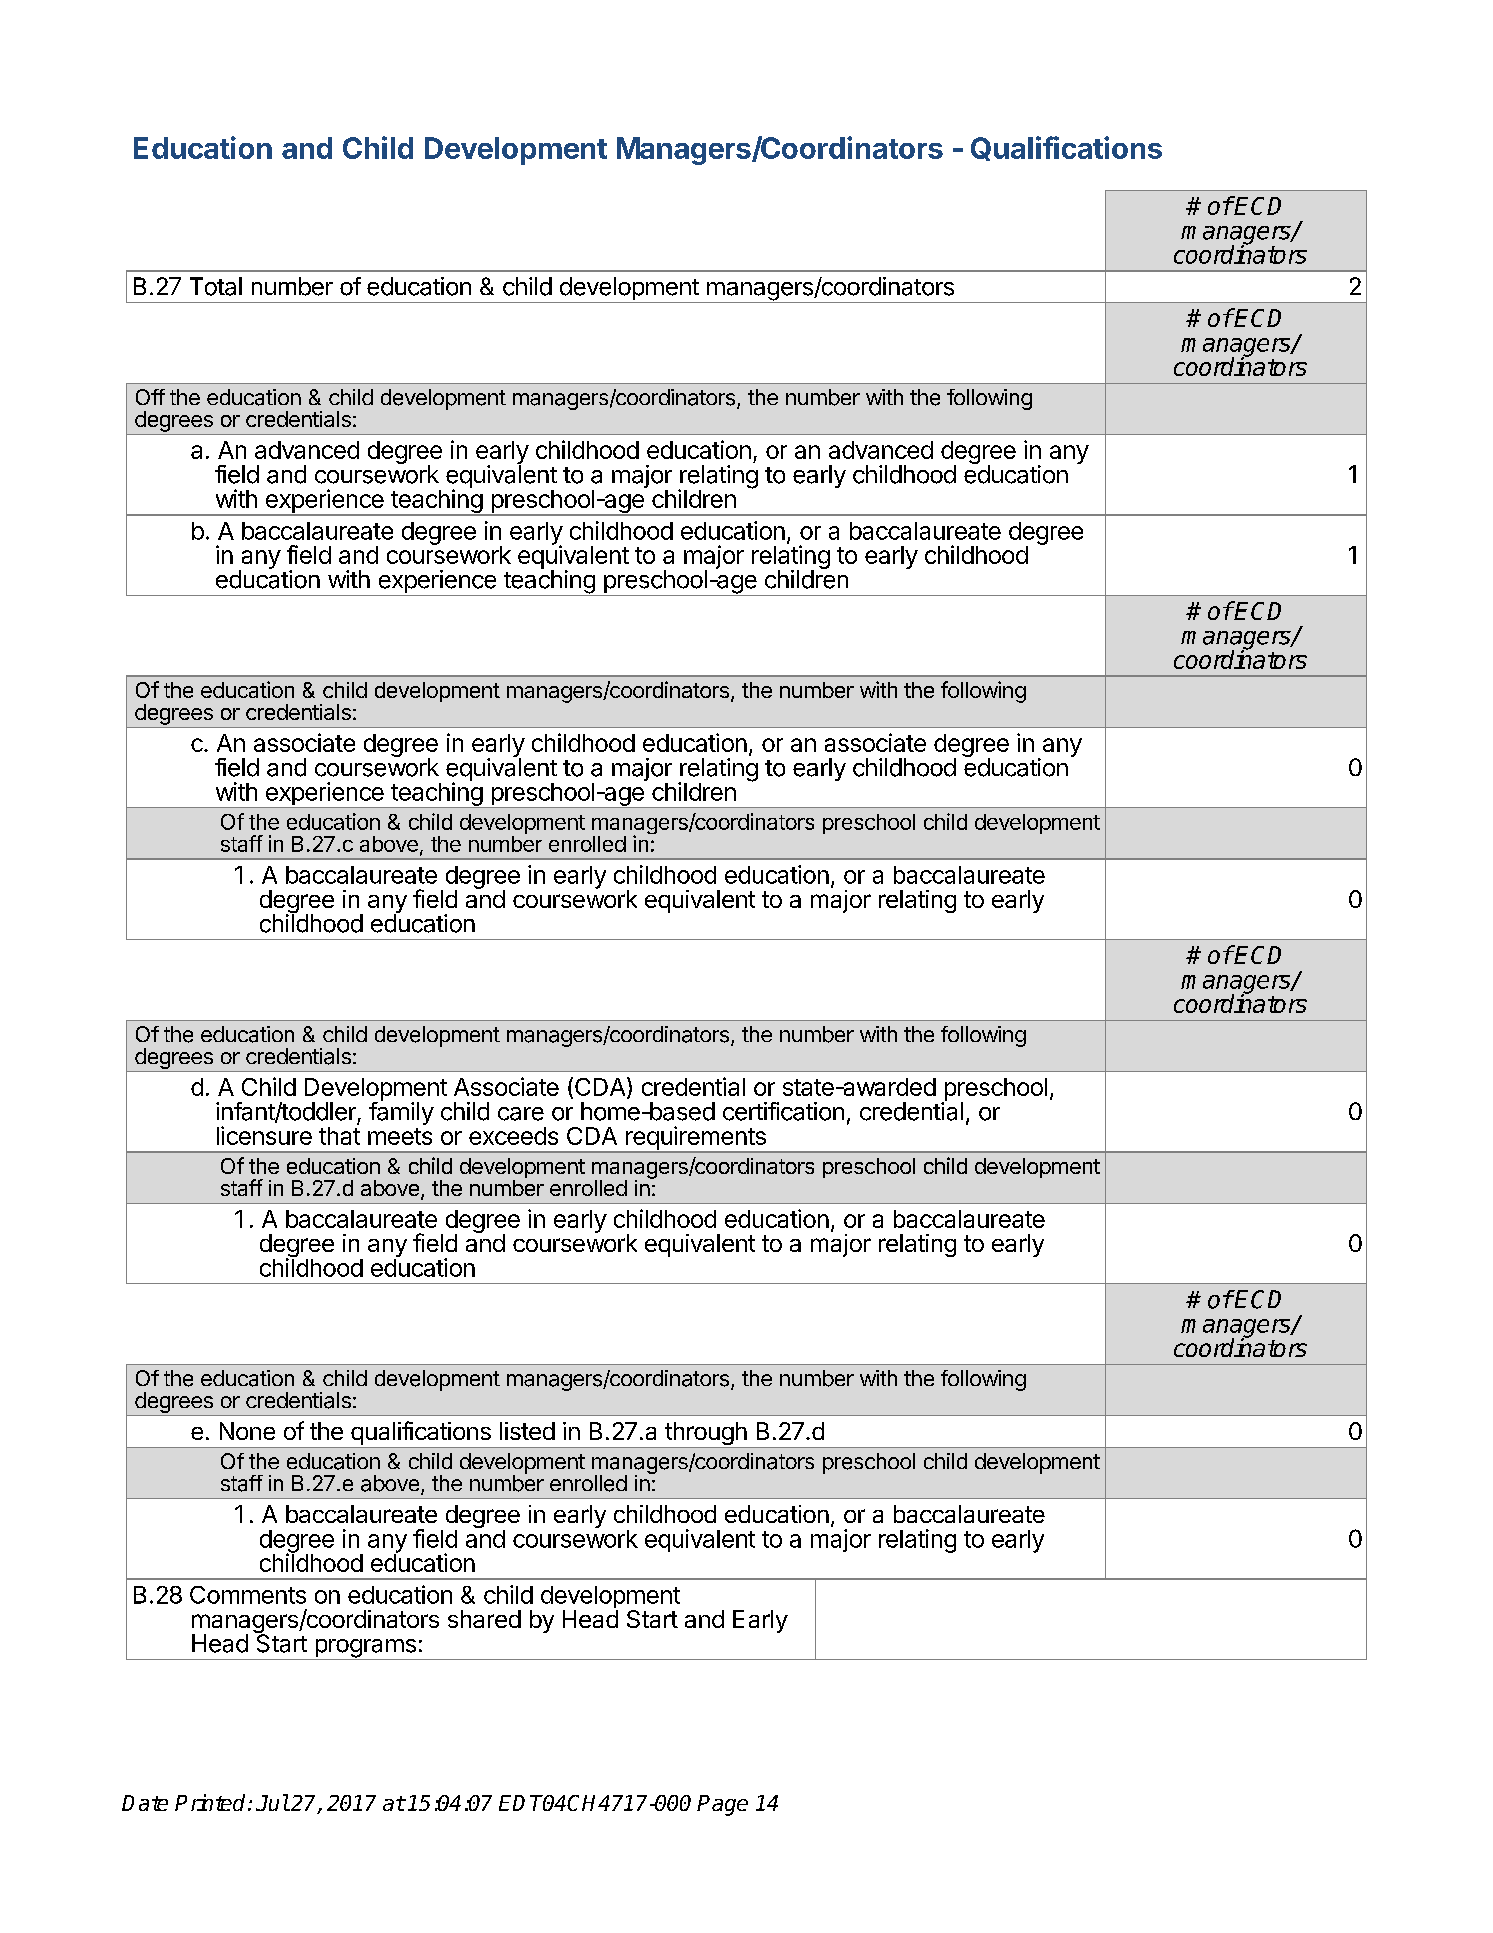 The width and height of the screenshot is (1493, 1933). I want to click on Printed, so click(212, 1802).
